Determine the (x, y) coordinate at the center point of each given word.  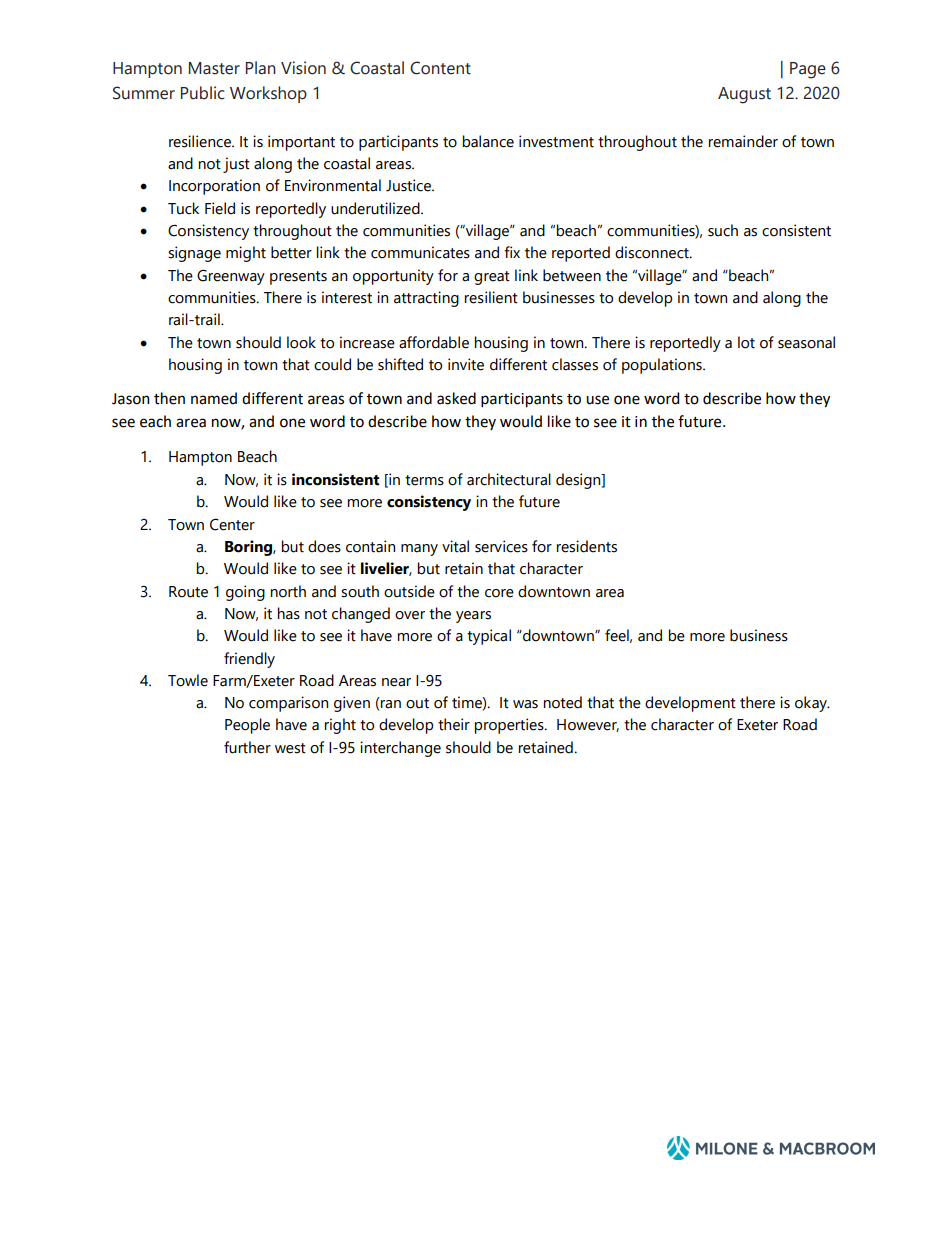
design (579, 481)
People (247, 726)
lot (746, 342)
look (301, 342)
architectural (509, 479)
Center (232, 525)
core (499, 593)
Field (220, 208)
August (744, 95)
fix (512, 252)
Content (440, 68)
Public (203, 93)
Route (188, 592)
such (723, 230)
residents (587, 546)
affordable (434, 342)
